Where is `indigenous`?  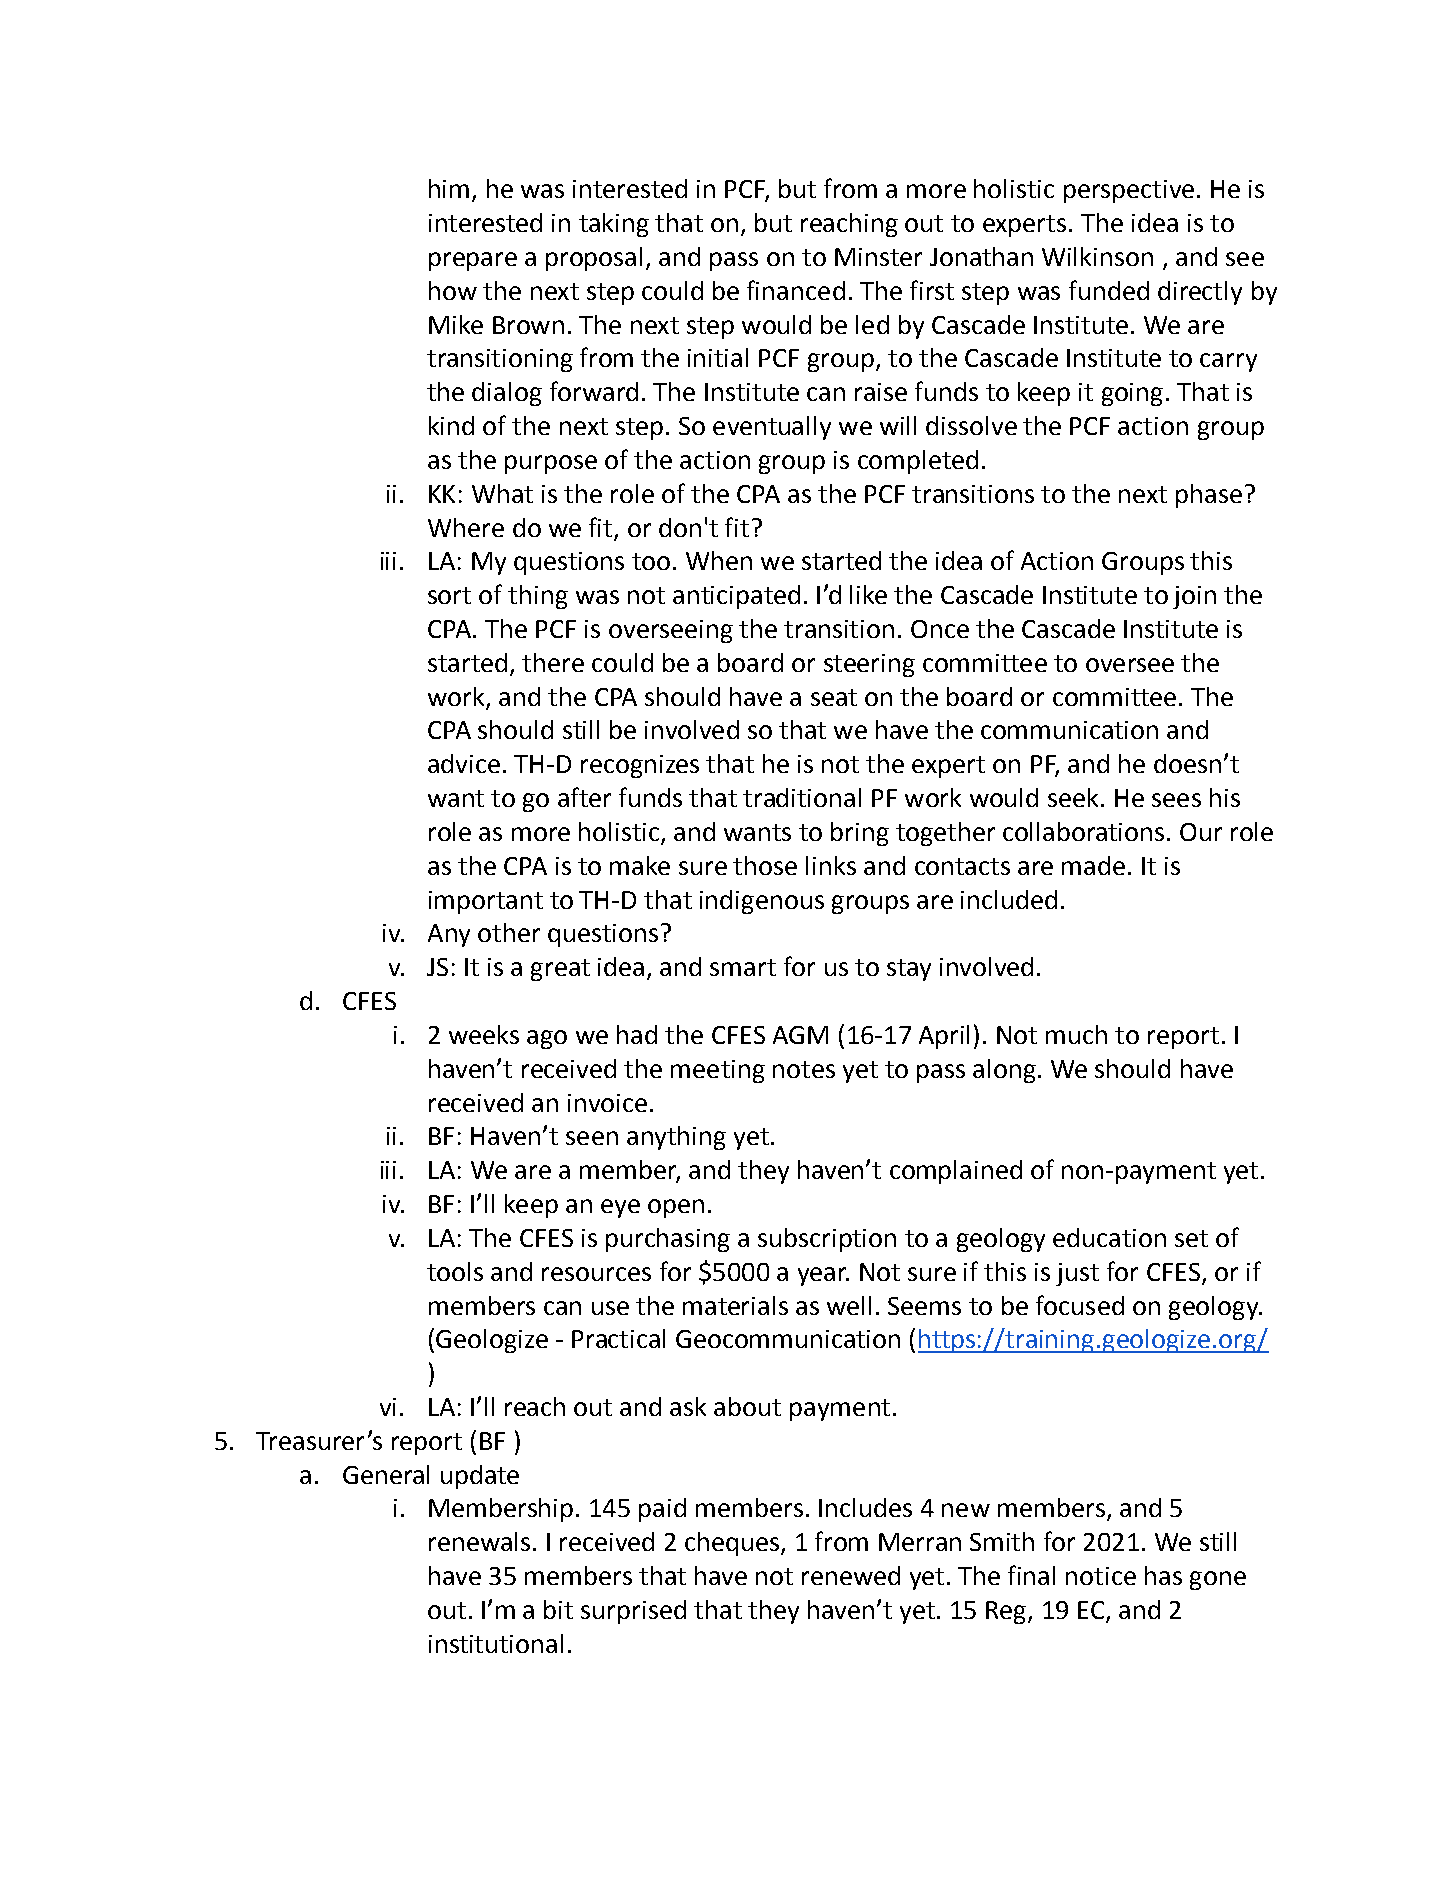
indigenous is located at coordinates (762, 902).
